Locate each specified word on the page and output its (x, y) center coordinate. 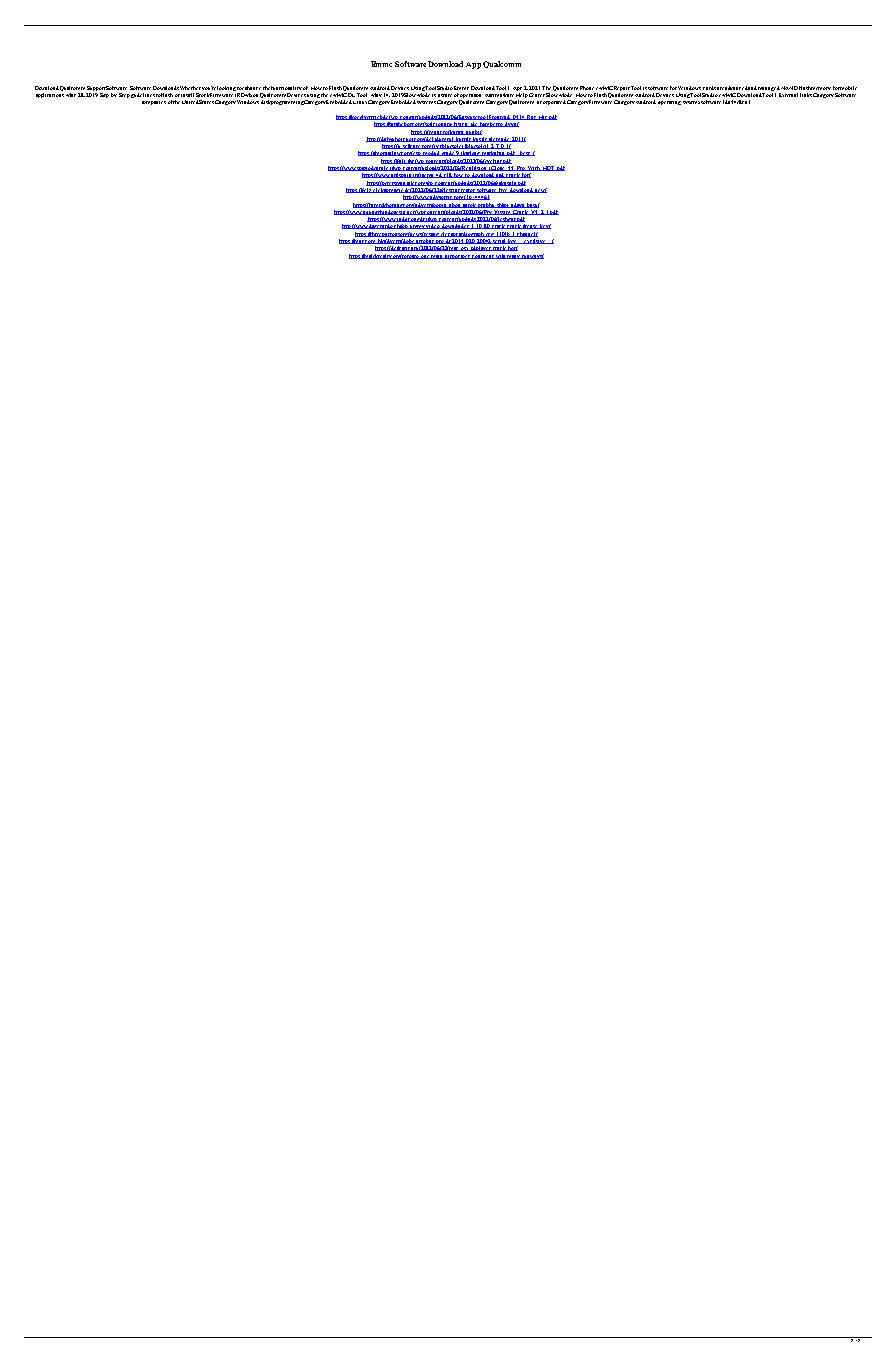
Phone (587, 88)
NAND (789, 88)
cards (709, 88)
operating (669, 103)
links (806, 95)
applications (50, 95)
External (788, 95)
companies (154, 103)
